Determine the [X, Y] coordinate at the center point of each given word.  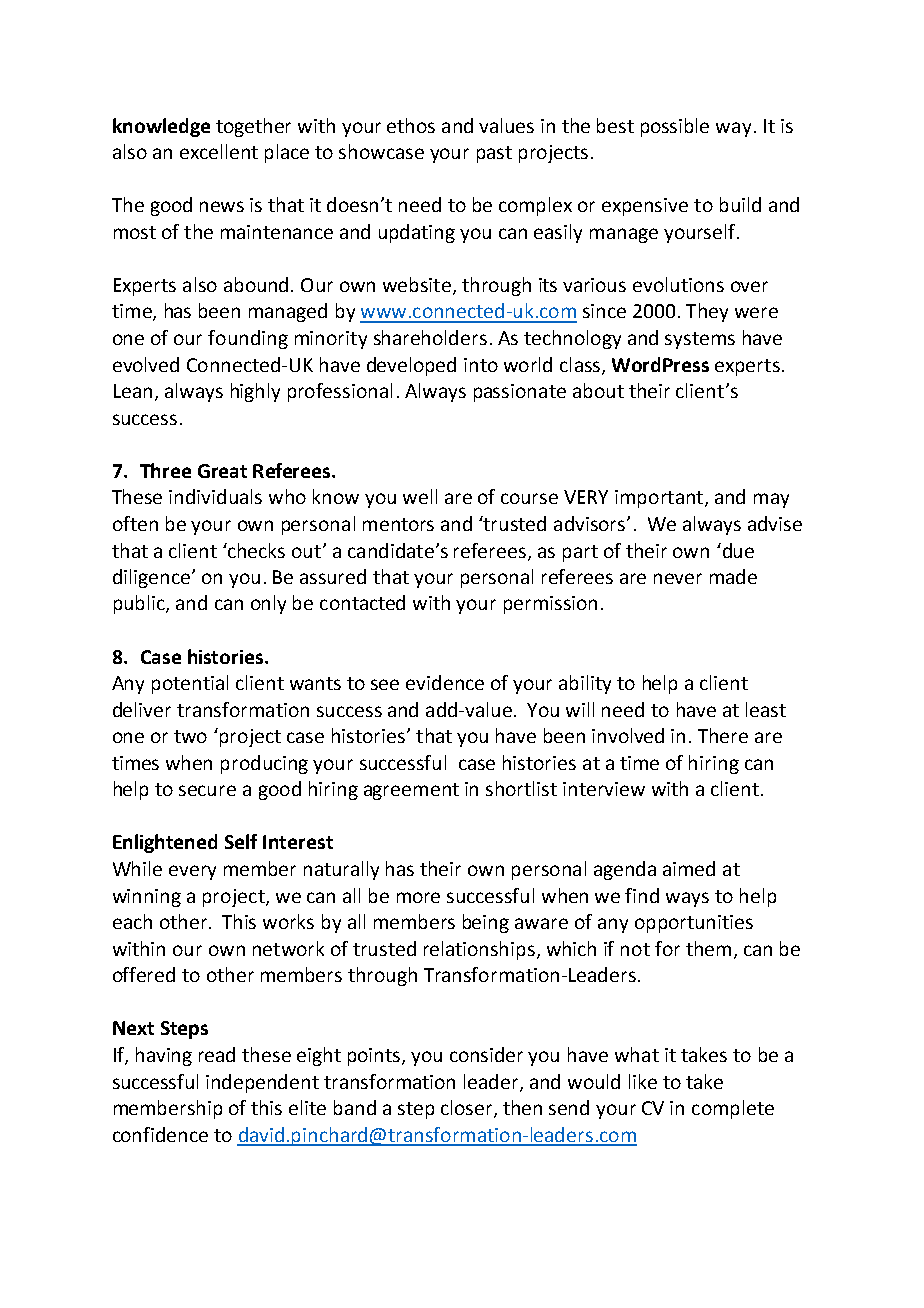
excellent [219, 151]
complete [733, 1109]
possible [675, 127]
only [268, 604]
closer [468, 1109]
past [494, 154]
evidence [445, 682]
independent [262, 1083]
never [678, 578]
